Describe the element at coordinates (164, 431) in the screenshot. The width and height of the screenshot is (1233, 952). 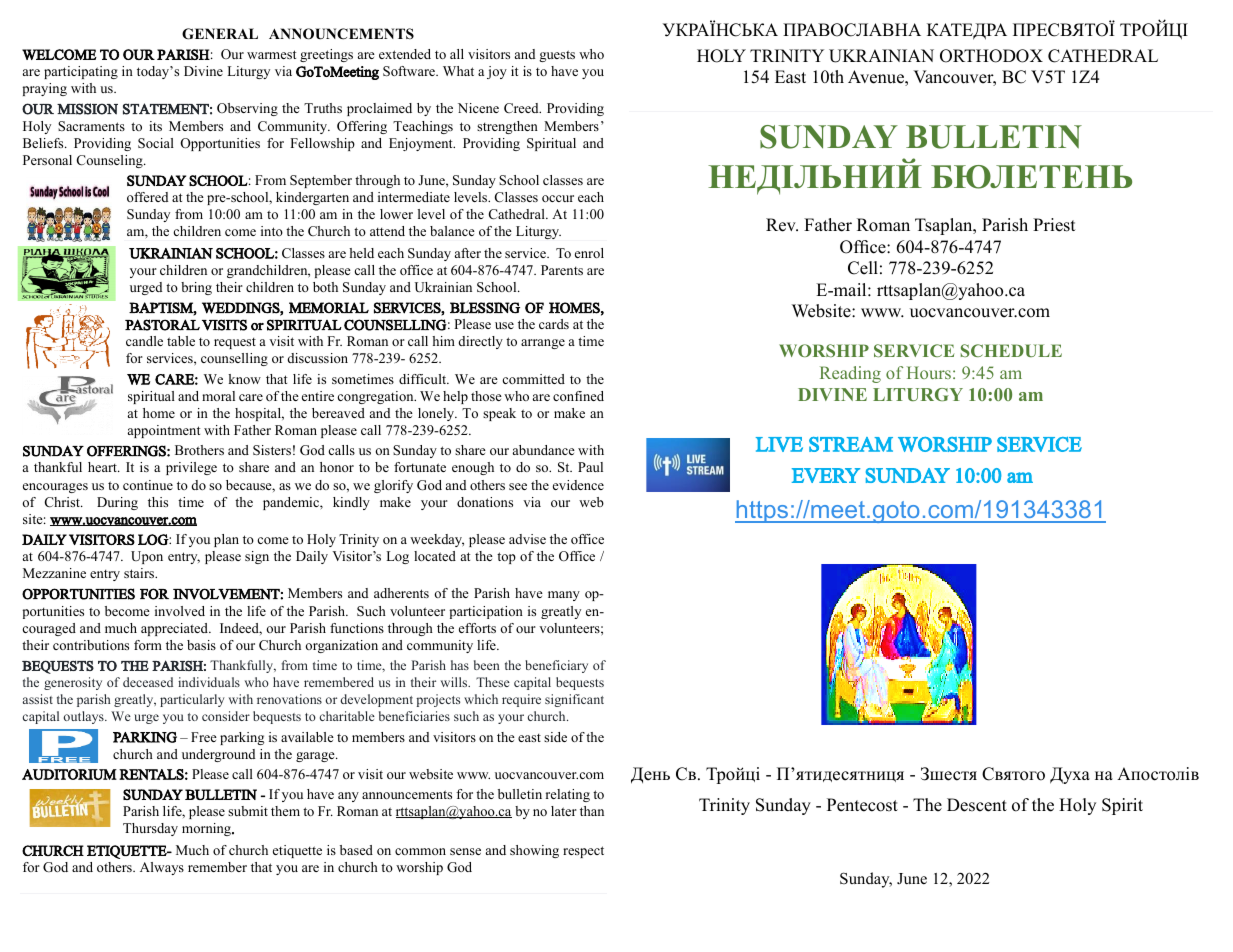
I see `appointment` at that location.
